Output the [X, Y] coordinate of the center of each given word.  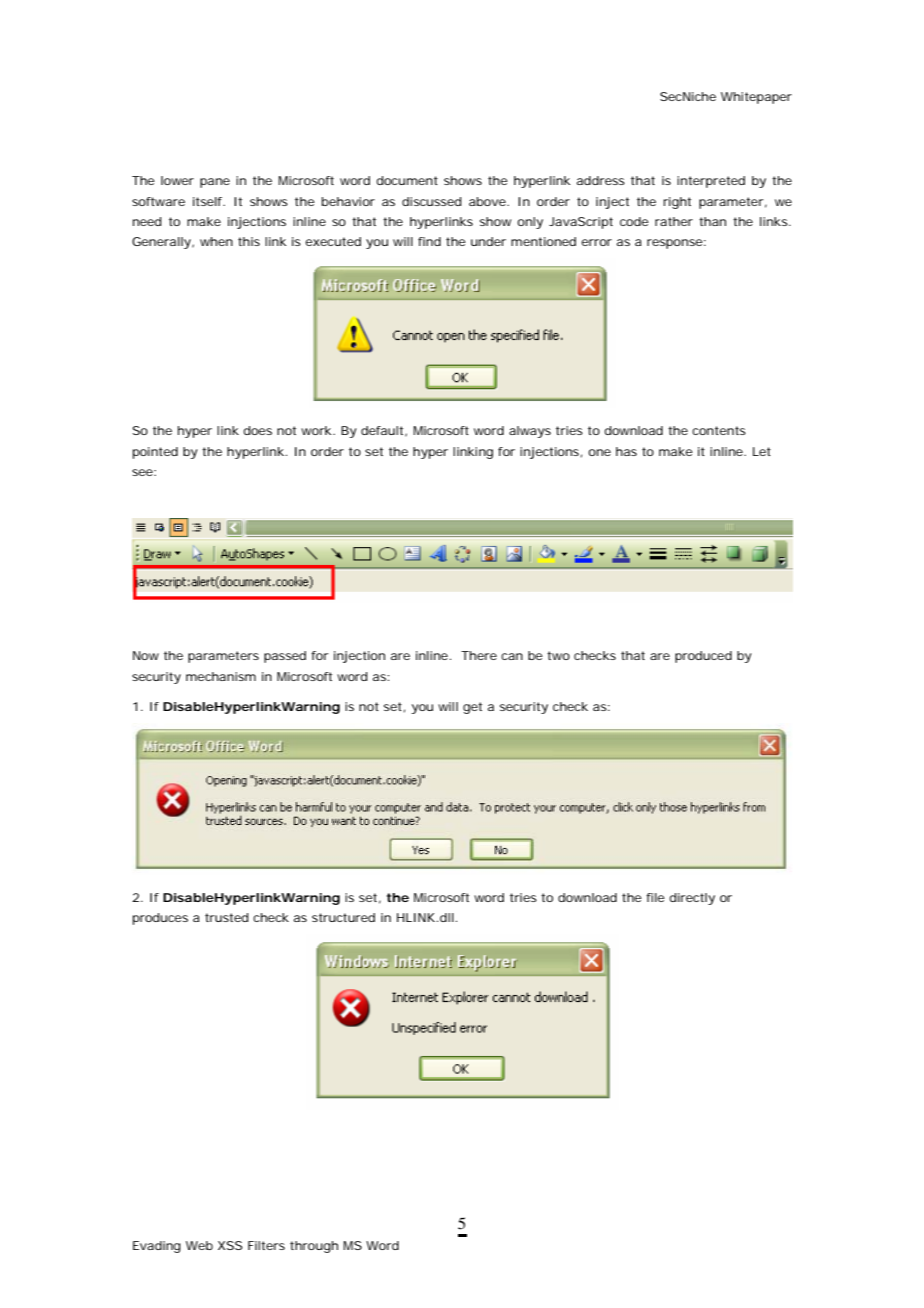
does [257, 430]
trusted [226, 917]
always [530, 432]
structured [343, 917]
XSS [230, 1245]
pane [215, 183]
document [407, 180]
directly [692, 899]
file [655, 897]
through [314, 1247]
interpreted [711, 182]
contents [719, 430]
